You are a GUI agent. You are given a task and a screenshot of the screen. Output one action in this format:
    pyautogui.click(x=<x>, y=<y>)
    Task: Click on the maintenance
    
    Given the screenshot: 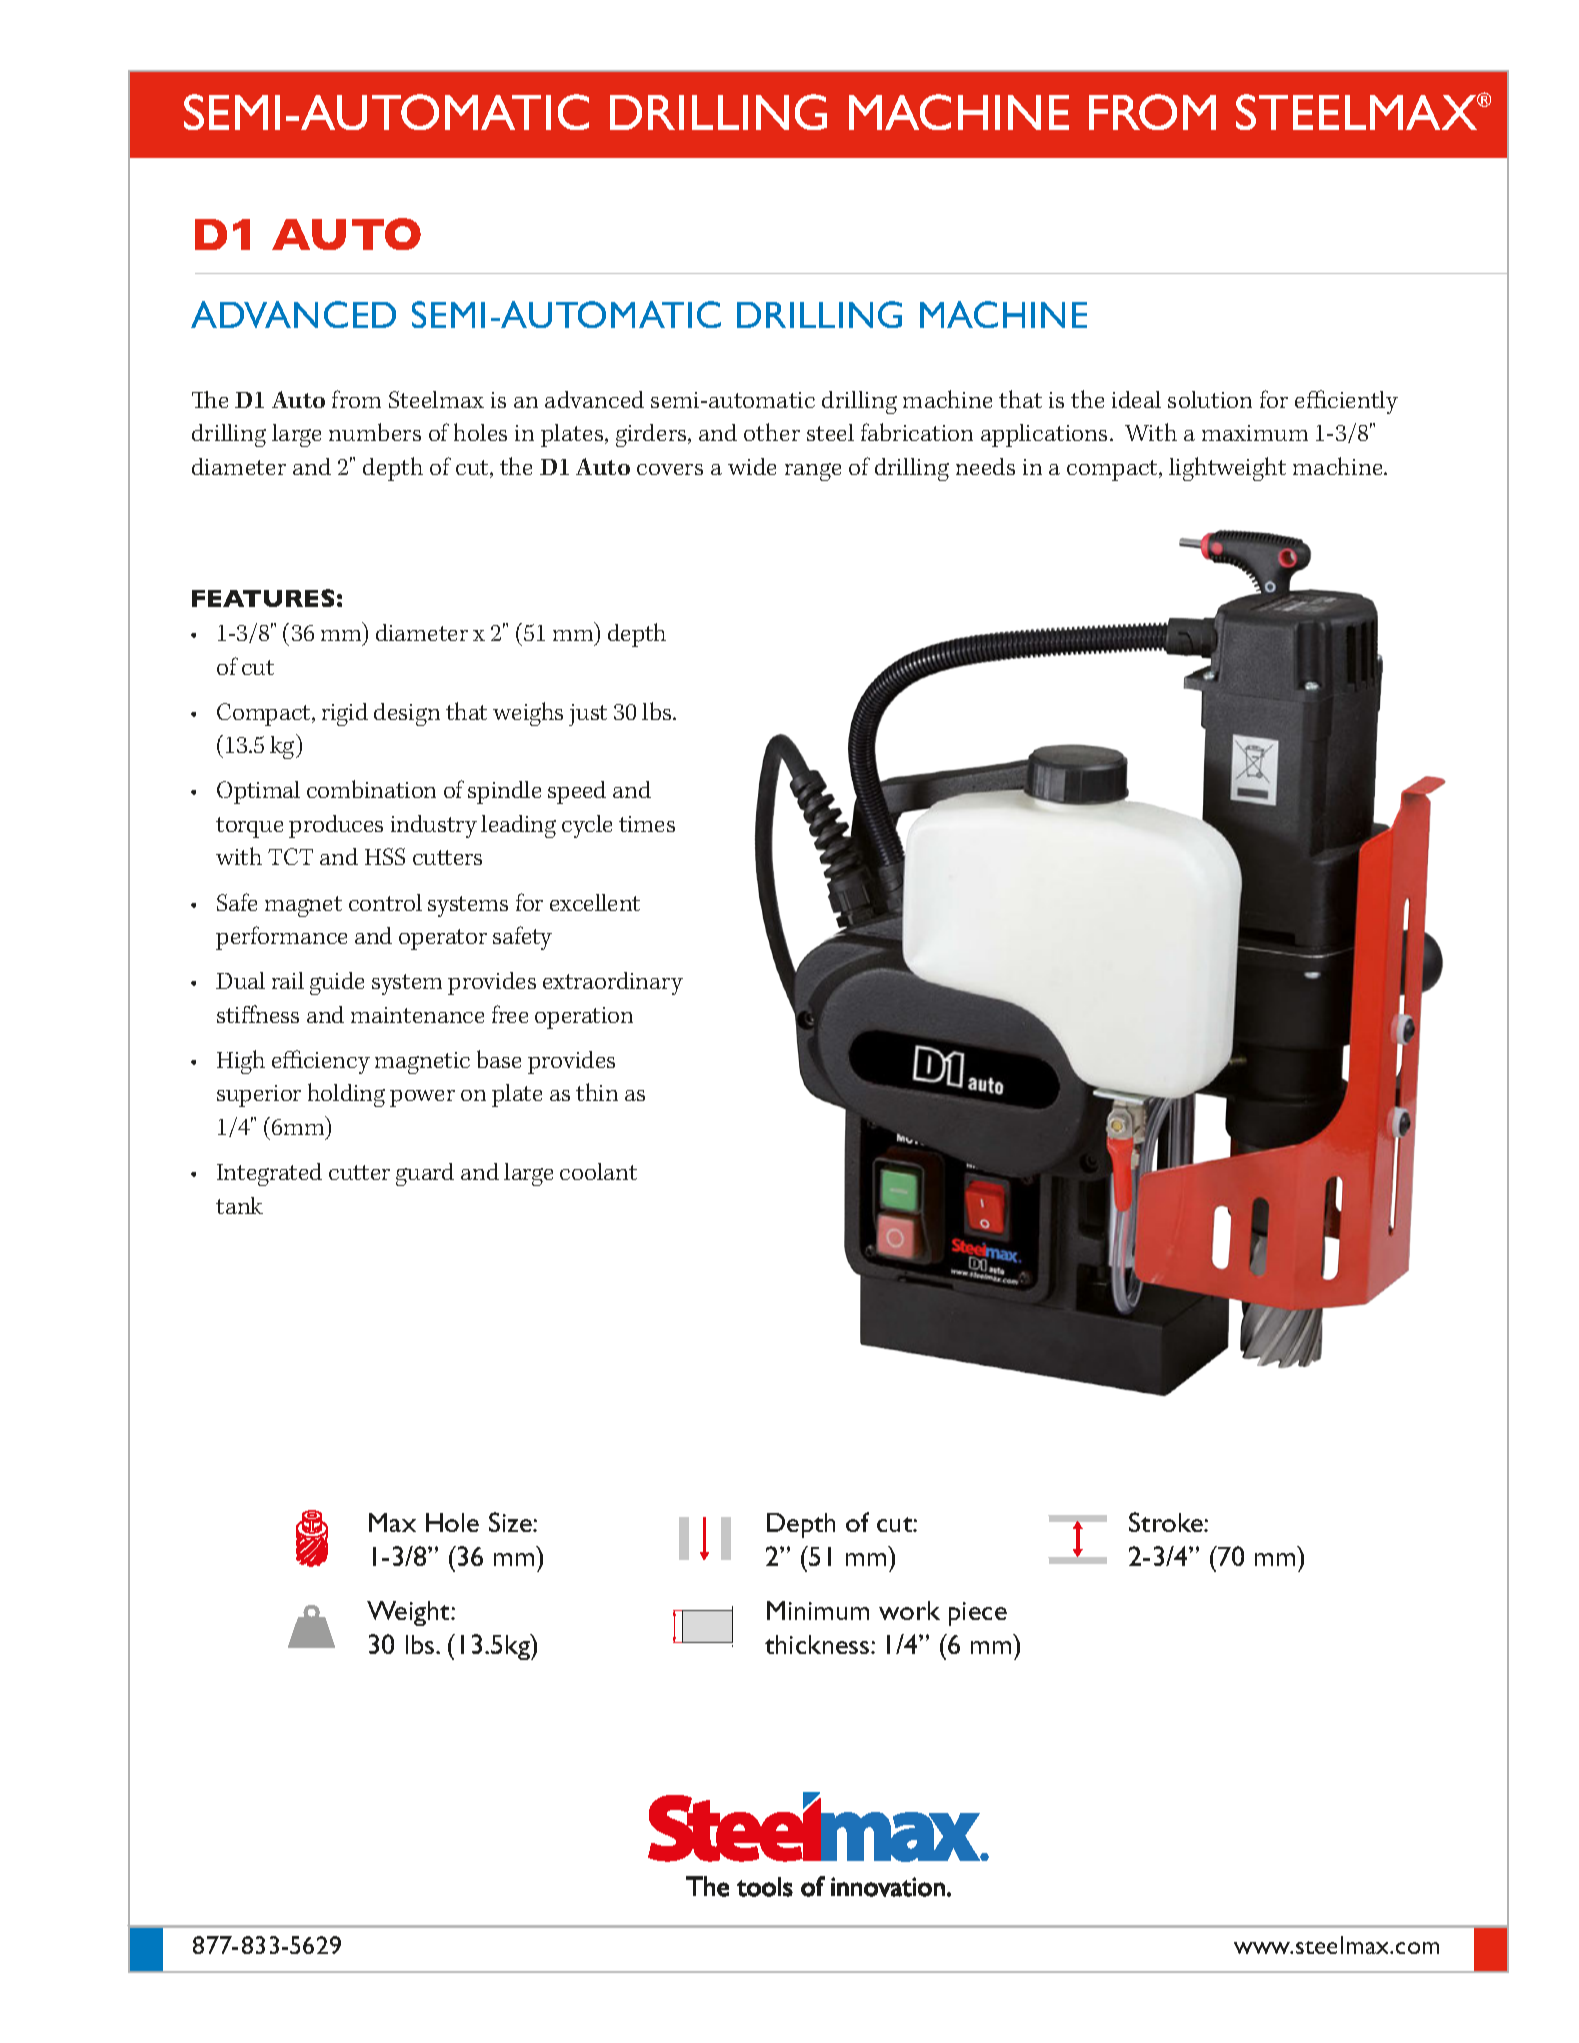 What is the action you would take?
    pyautogui.click(x=417, y=1015)
